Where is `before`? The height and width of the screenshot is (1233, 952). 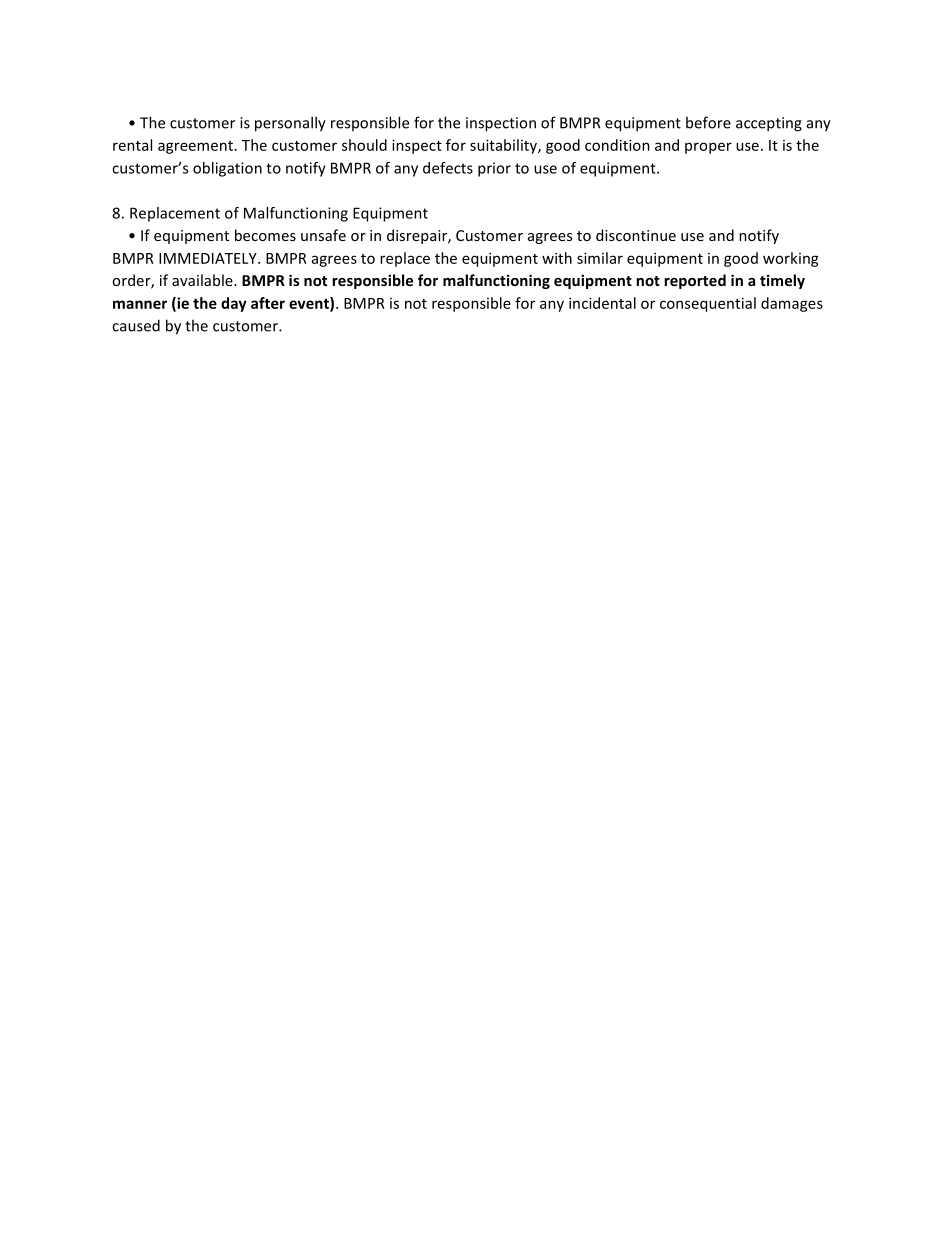
before is located at coordinates (708, 122).
